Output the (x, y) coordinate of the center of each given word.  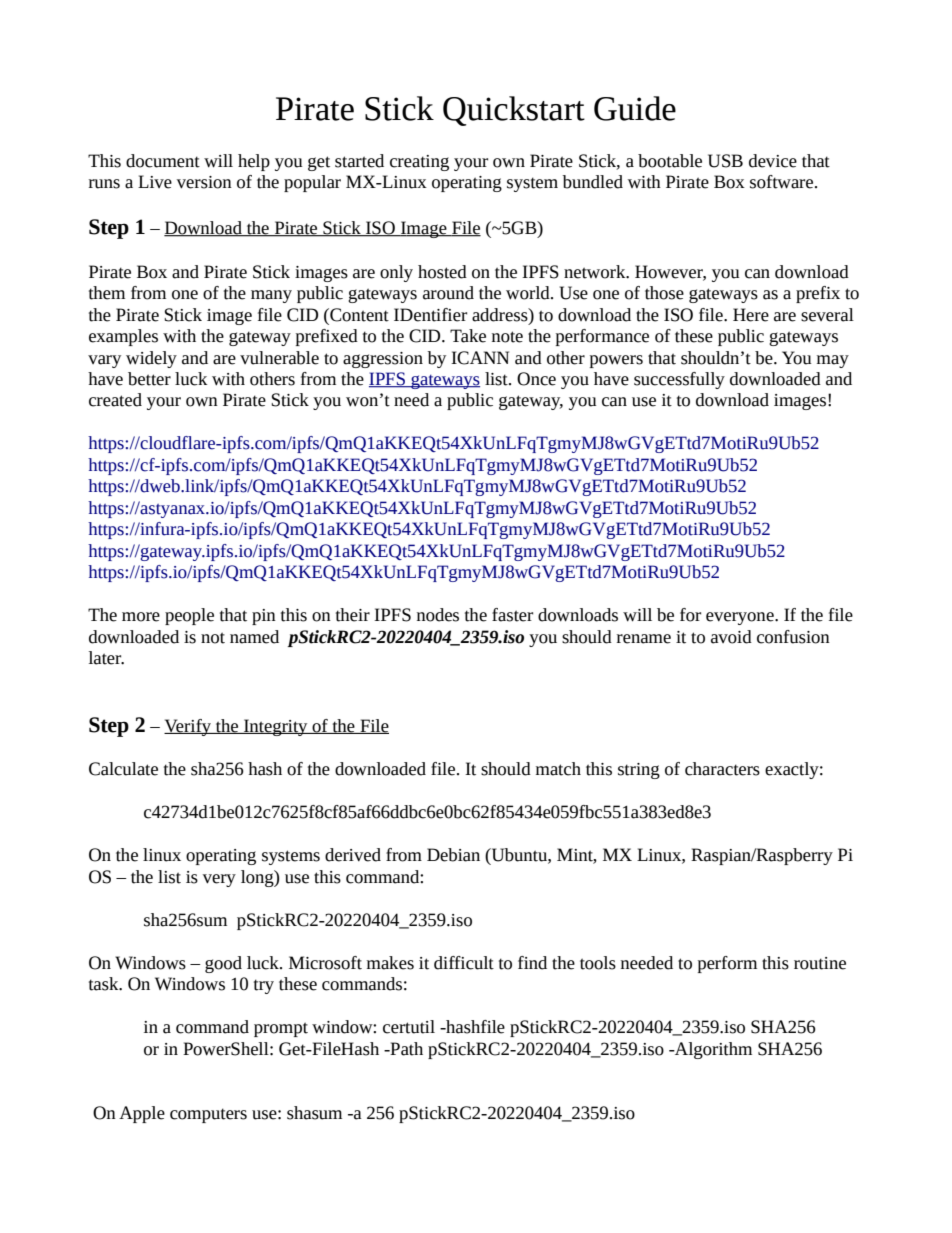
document (163, 161)
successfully (679, 380)
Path (405, 1049)
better (149, 379)
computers (208, 1115)
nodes (438, 615)
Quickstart (514, 111)
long (258, 878)
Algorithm (712, 1050)
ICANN (480, 358)
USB (725, 161)
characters (722, 769)
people (189, 616)
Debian (453, 855)
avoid (731, 637)
